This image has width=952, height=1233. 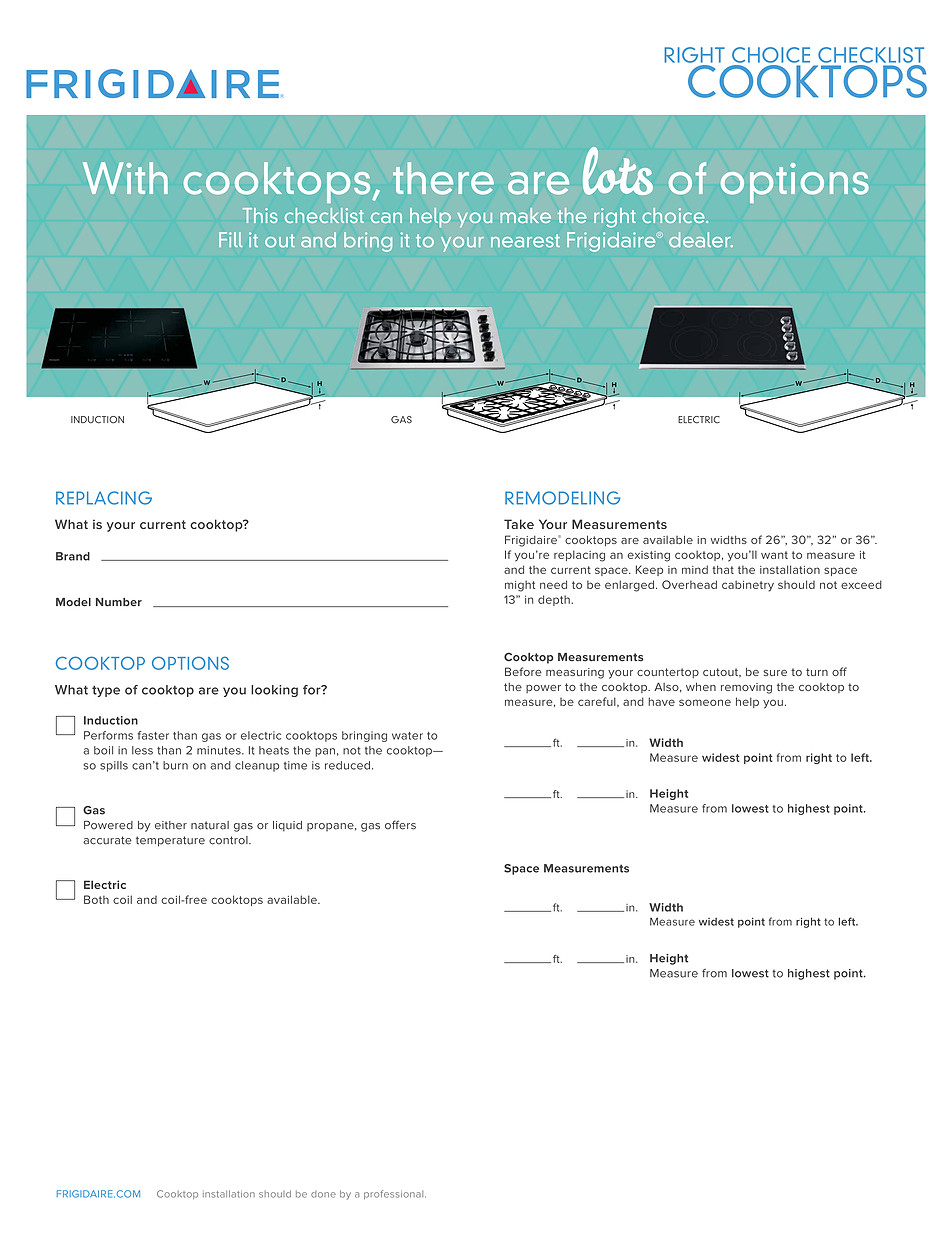 What do you see at coordinates (347, 765) in the image?
I see `reduced` at bounding box center [347, 765].
